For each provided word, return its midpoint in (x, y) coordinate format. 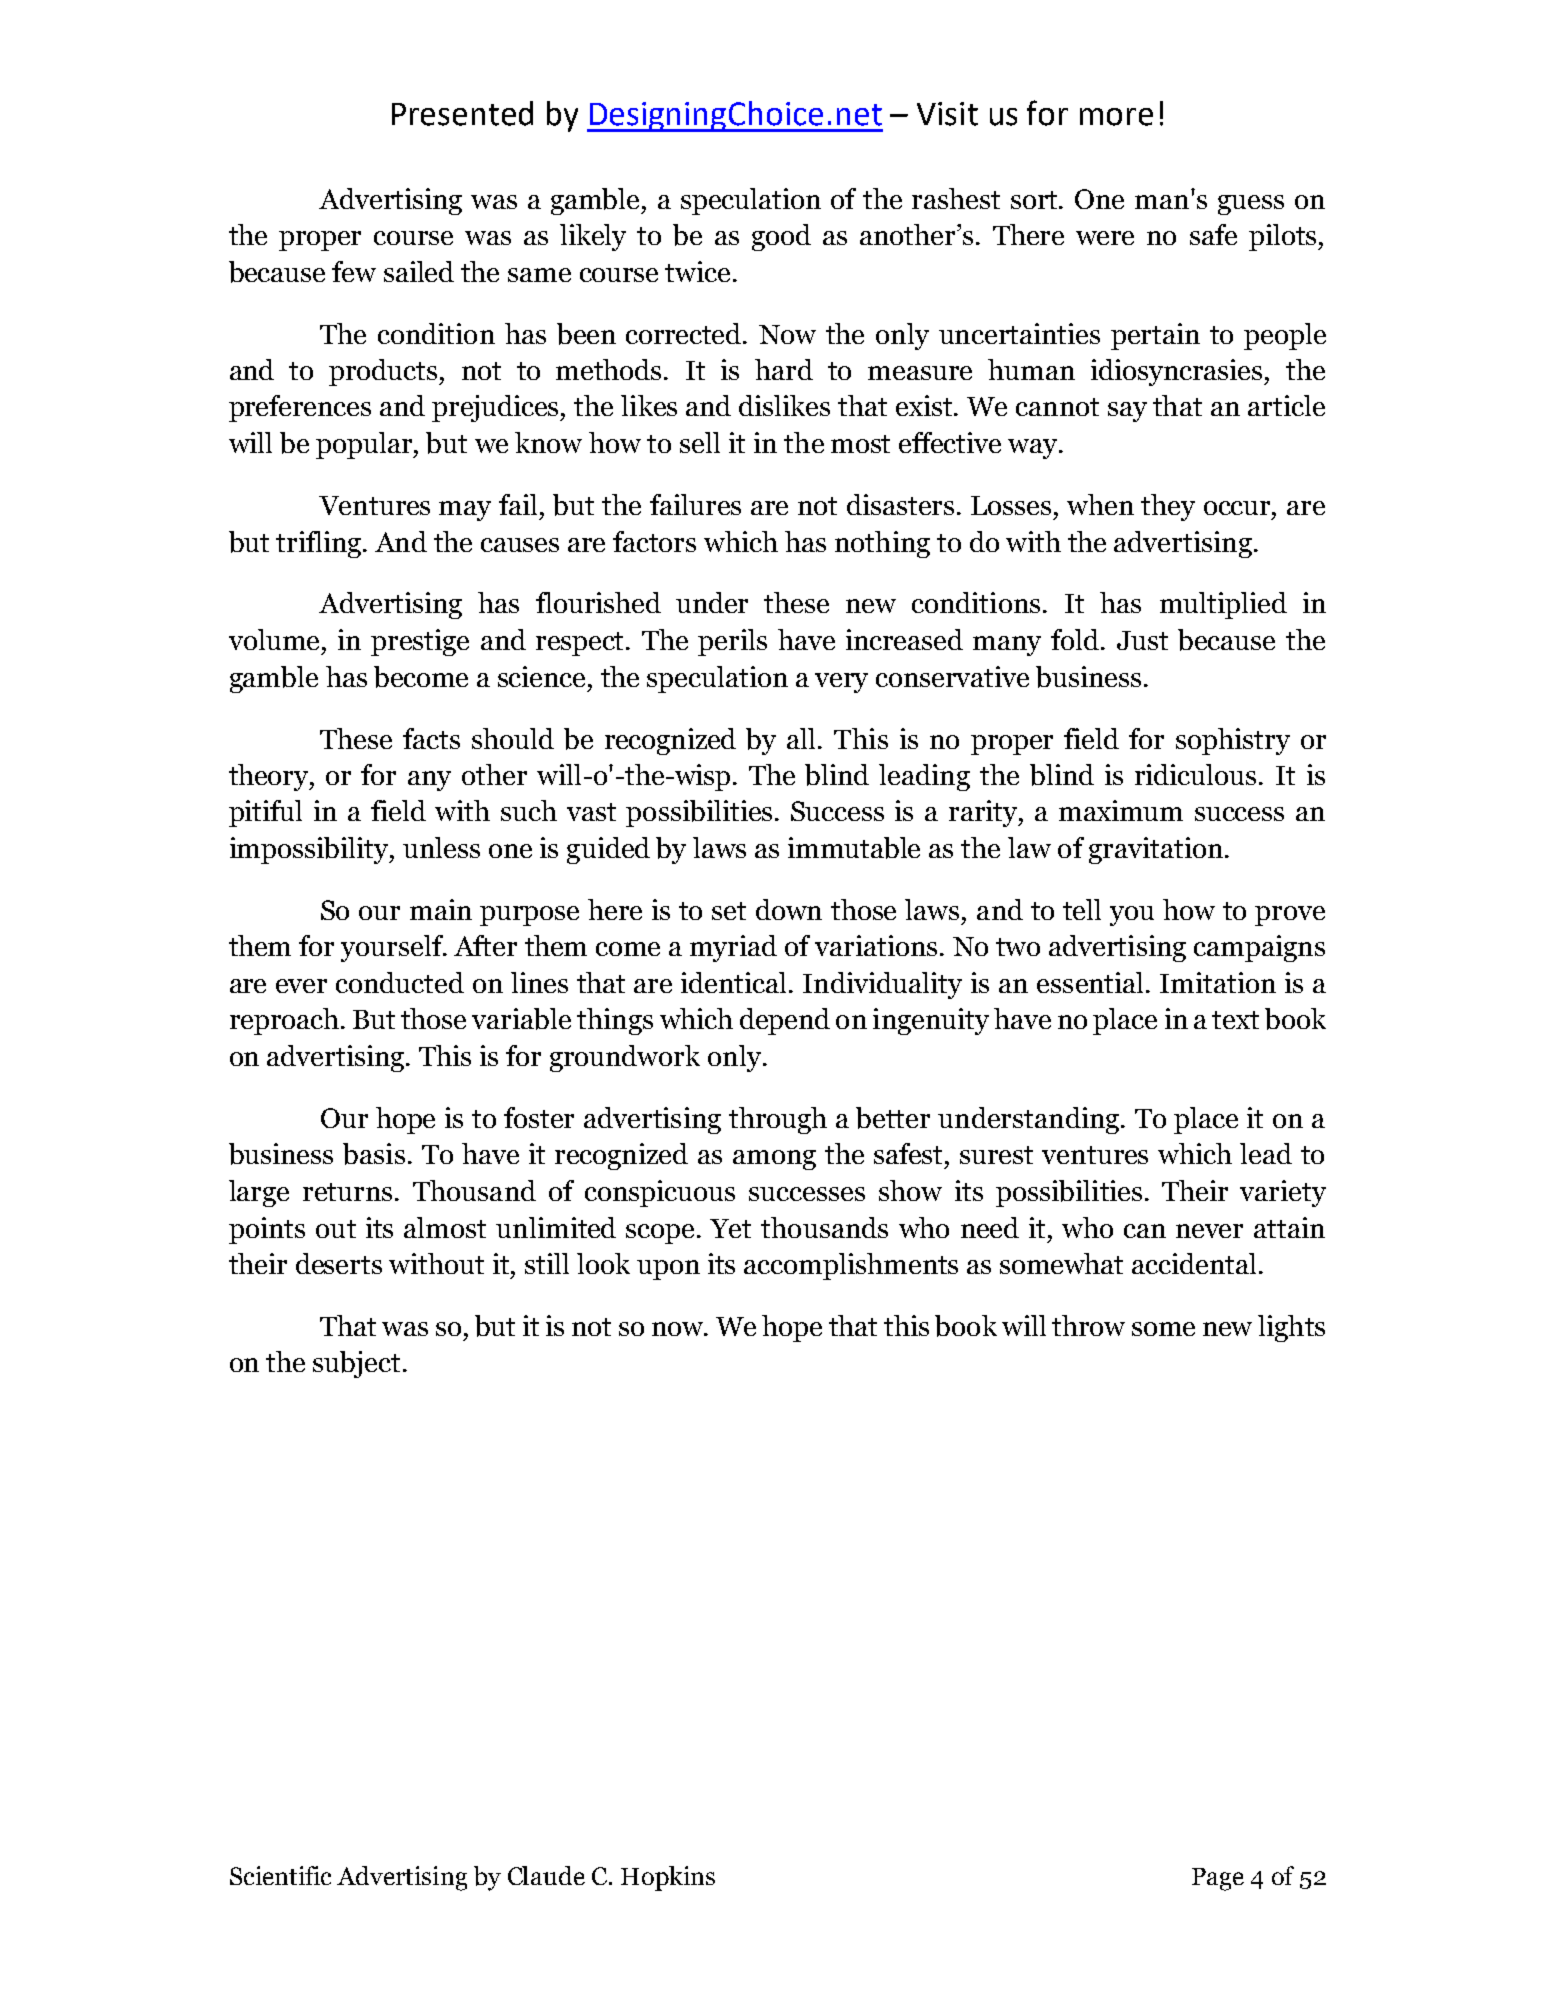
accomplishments (851, 1266)
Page (1218, 1879)
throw (1088, 1325)
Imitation (1218, 982)
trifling (320, 544)
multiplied (1223, 605)
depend (785, 1021)
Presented (462, 113)
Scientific (280, 1875)
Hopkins (668, 1878)
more (1116, 117)
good (781, 237)
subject (356, 1364)
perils (732, 642)
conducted (400, 982)
